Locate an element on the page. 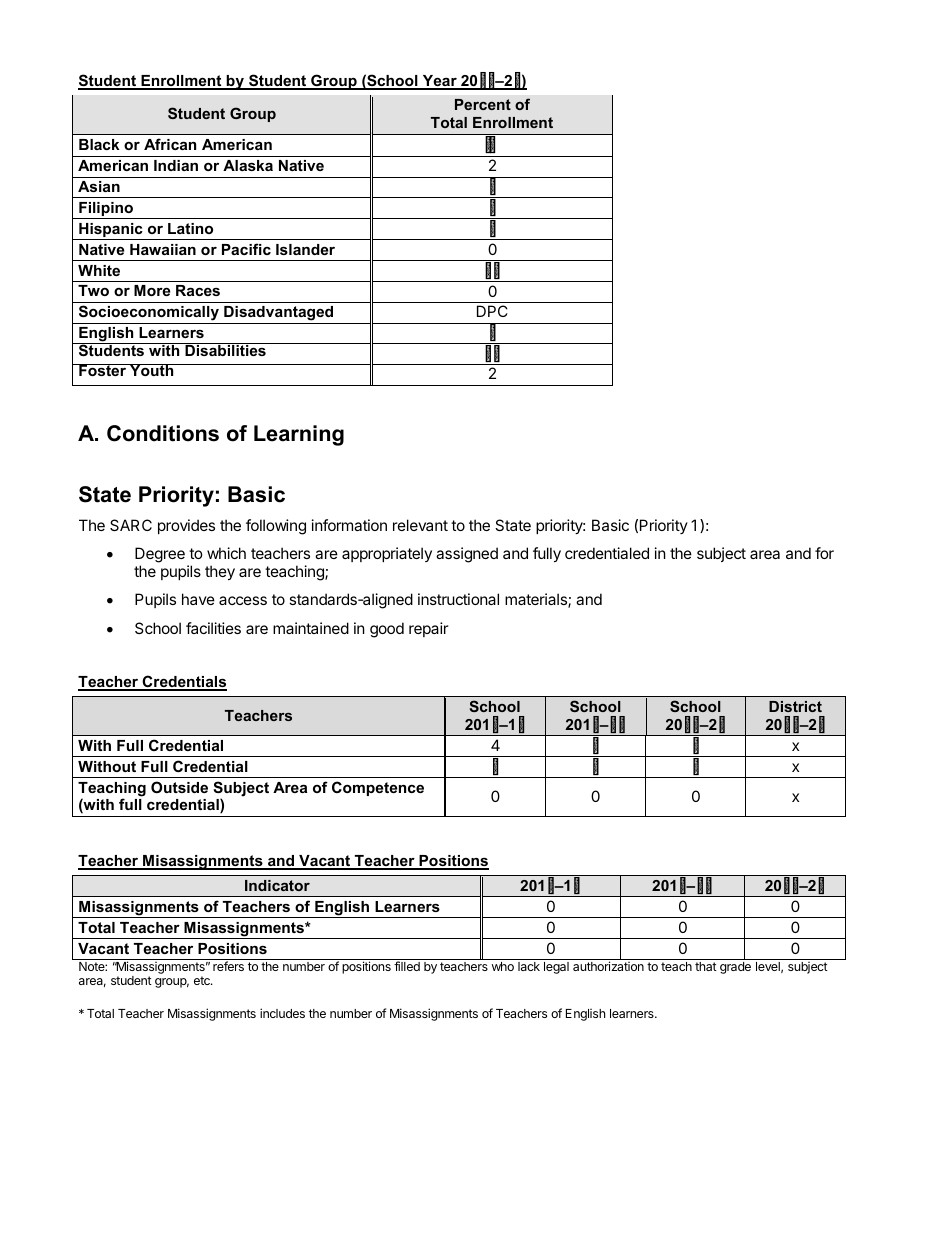 Image resolution: width=952 pixels, height=1233 pixels. appropriately is located at coordinates (387, 554).
